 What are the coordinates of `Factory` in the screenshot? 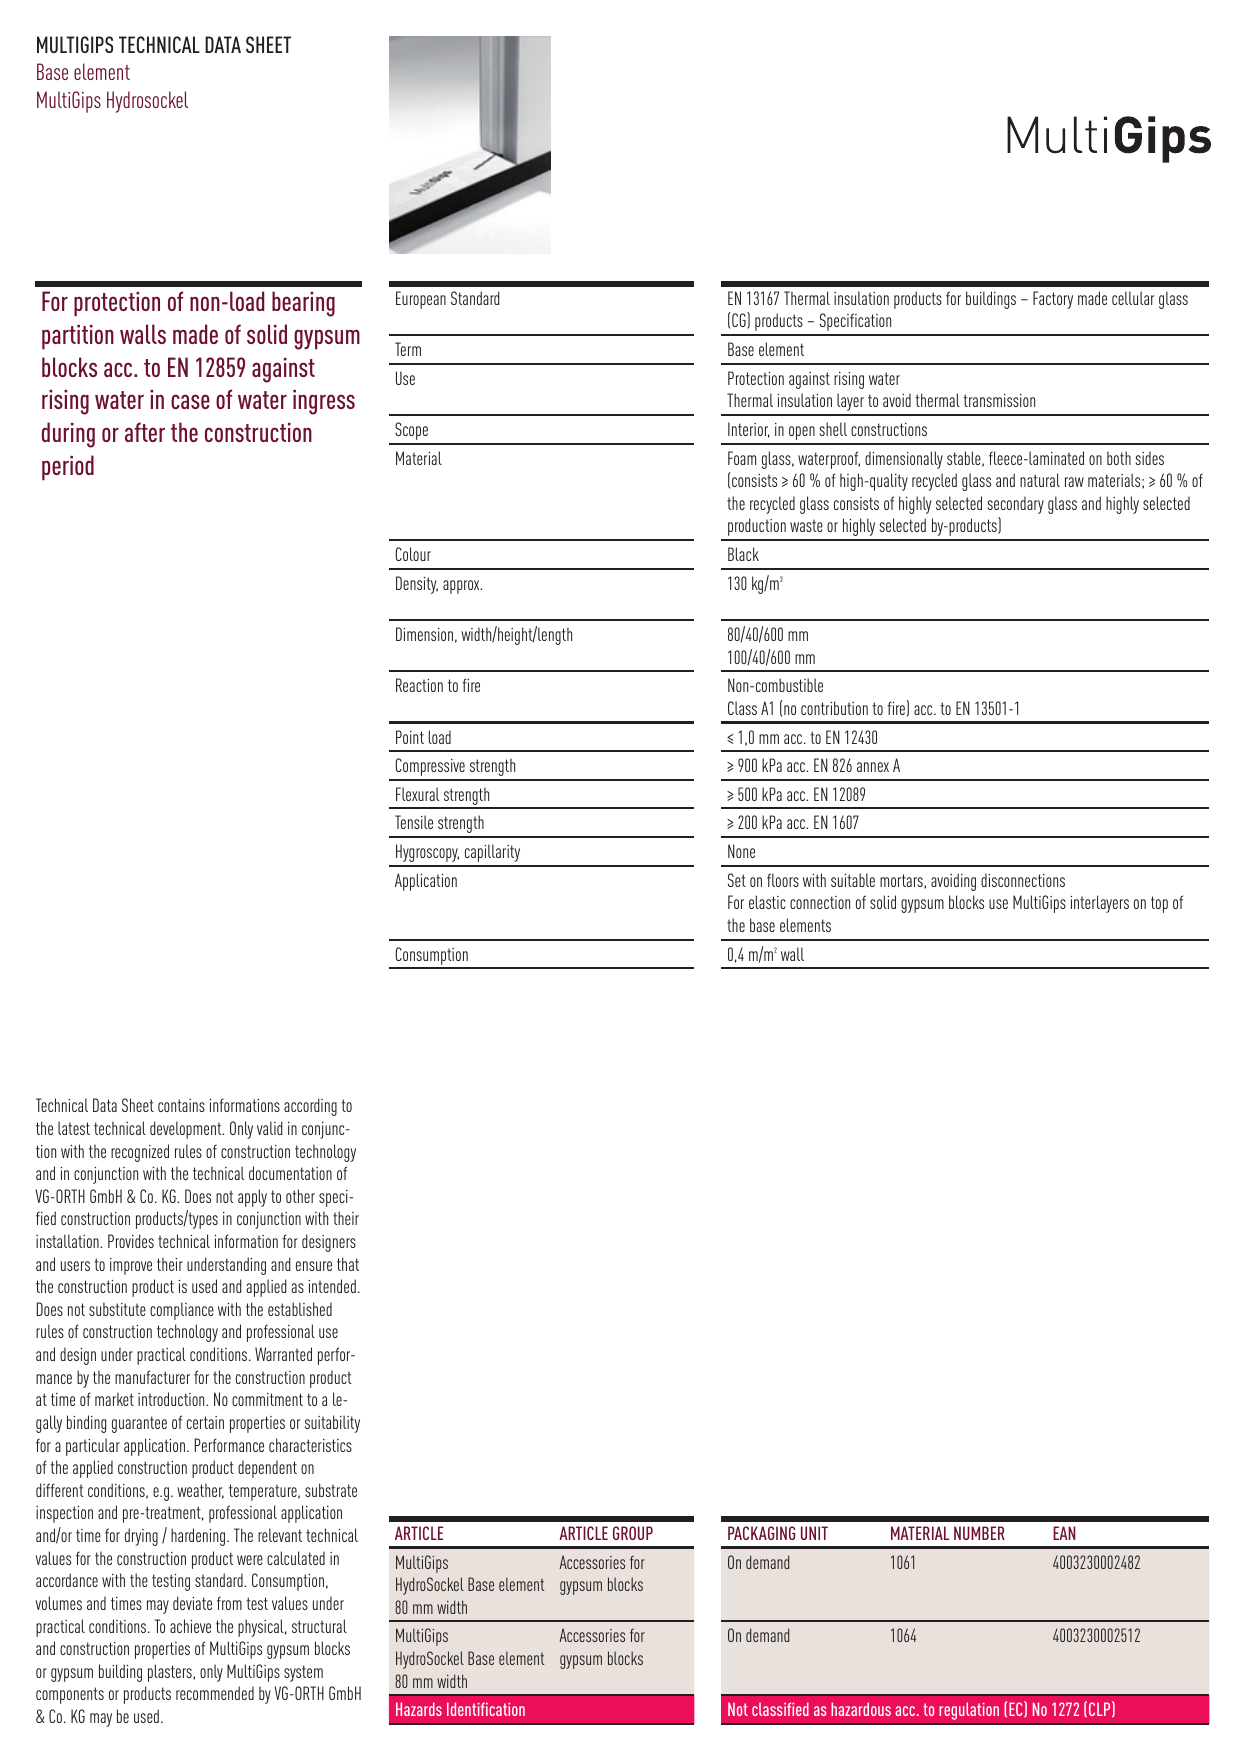 It's located at (1053, 300).
